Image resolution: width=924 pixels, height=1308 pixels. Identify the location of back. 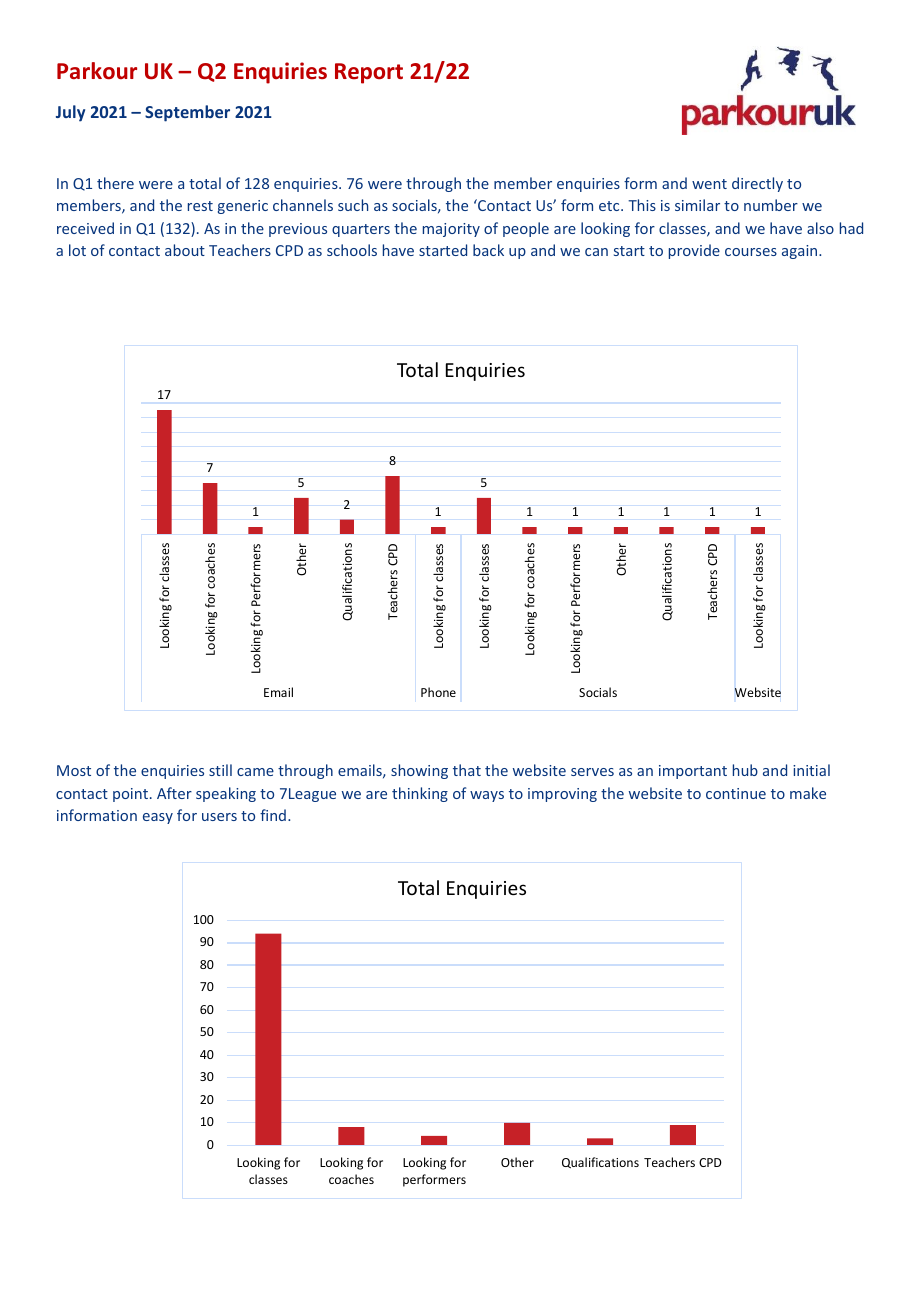
(488, 250).
